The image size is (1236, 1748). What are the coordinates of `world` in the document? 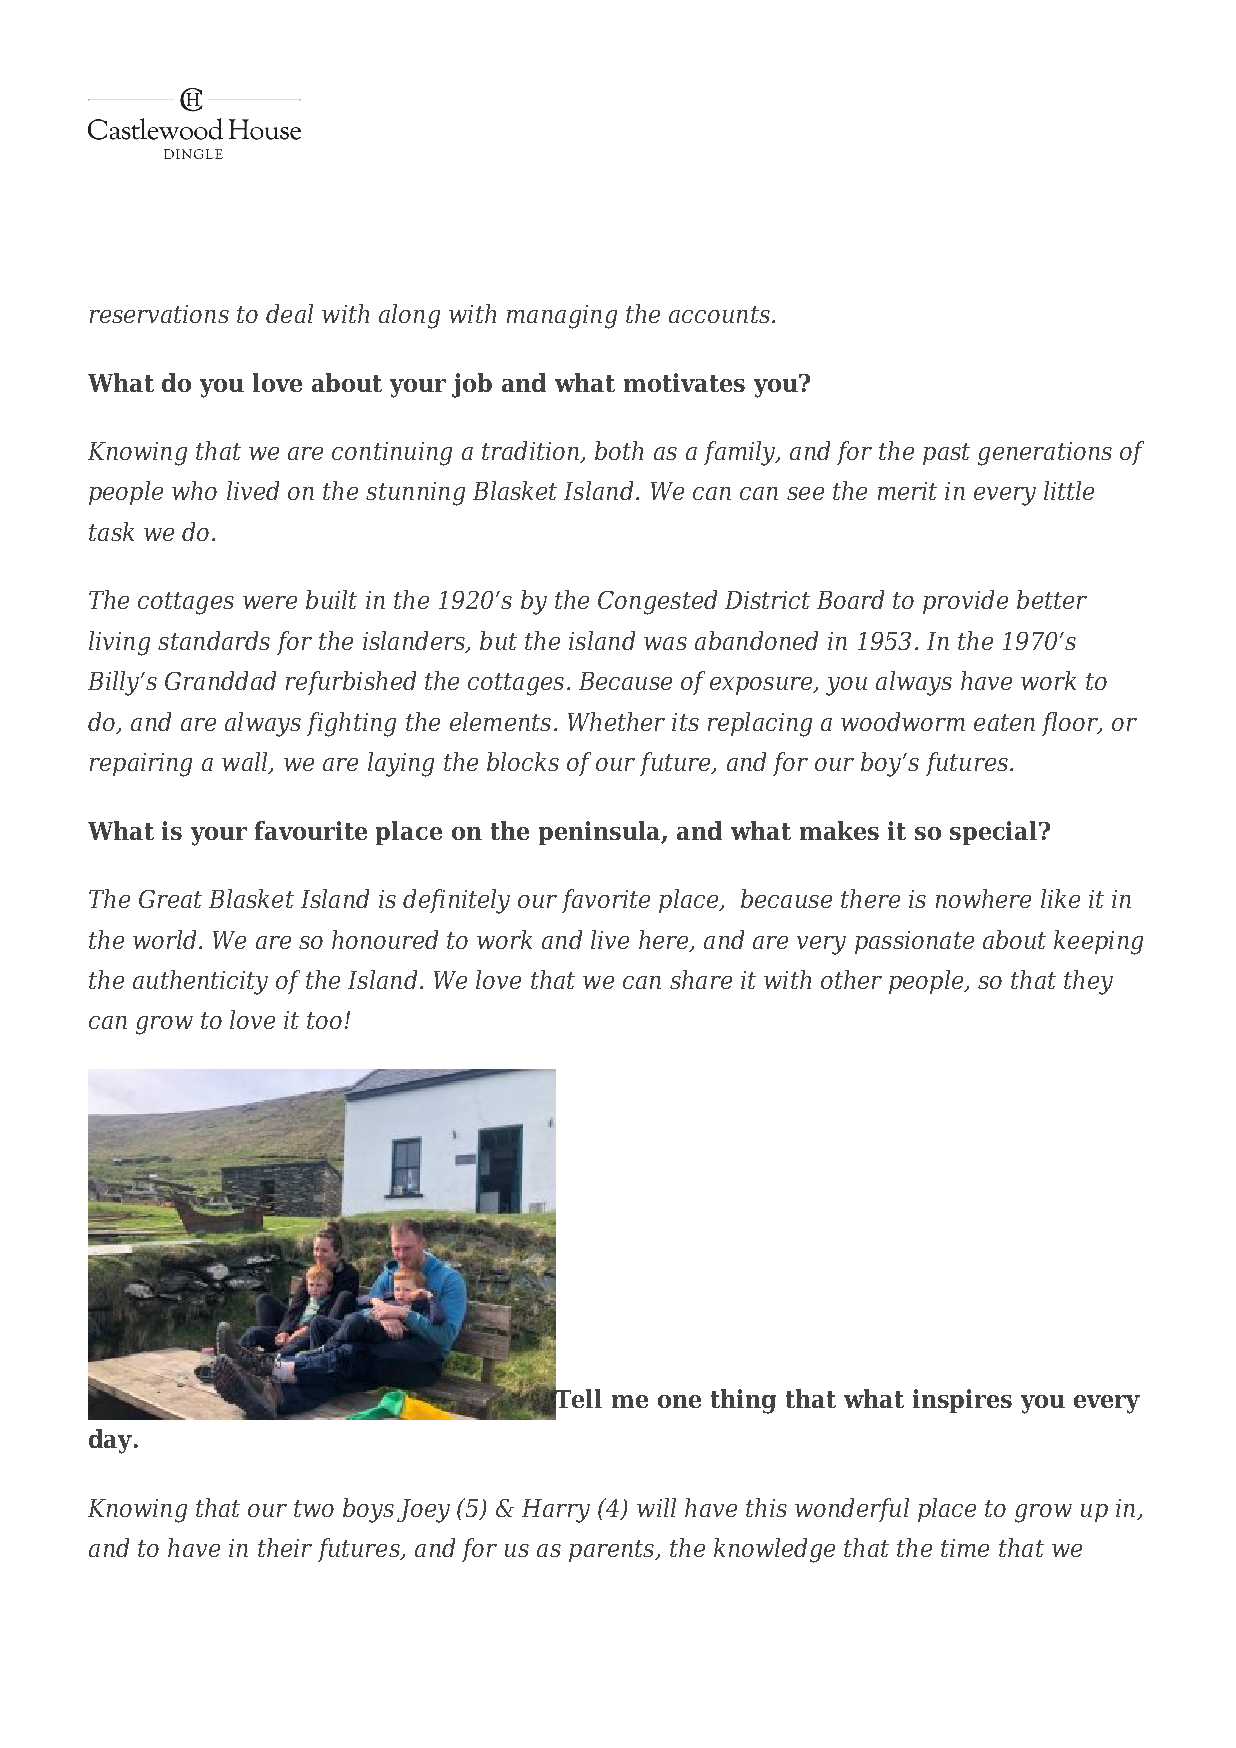 It's located at (164, 939).
